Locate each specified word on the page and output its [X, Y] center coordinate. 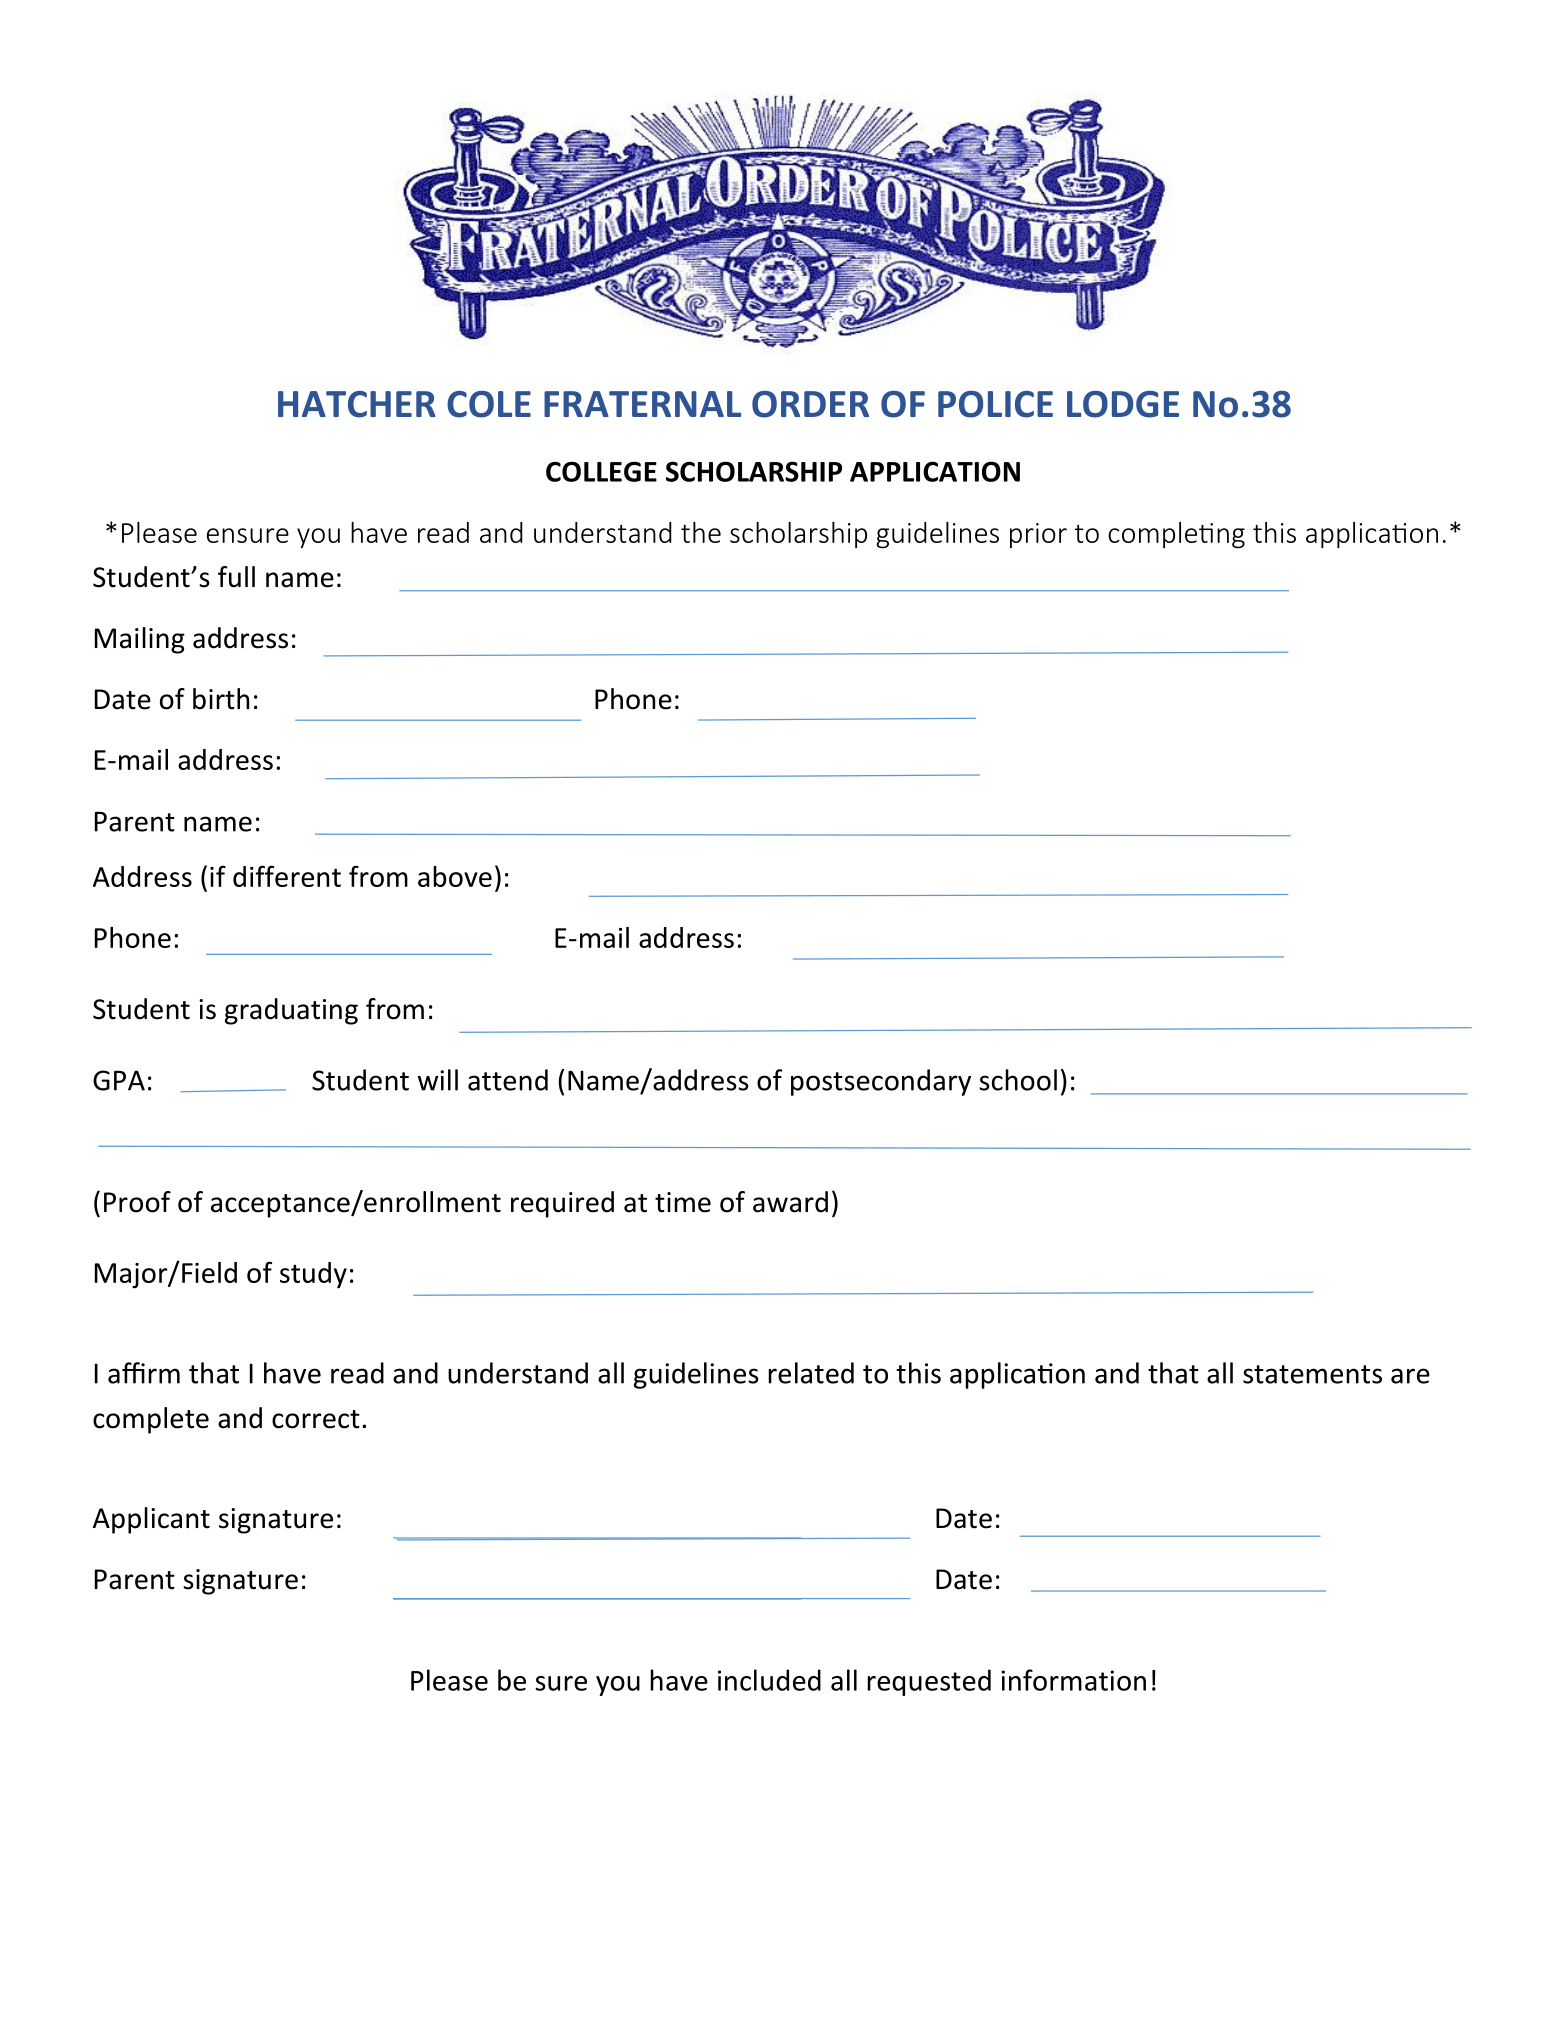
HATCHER [357, 404]
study [313, 1275]
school [1018, 1080]
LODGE [1123, 404]
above [455, 876]
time [683, 1202]
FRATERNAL [642, 404]
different [287, 876]
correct [316, 1419]
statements [1312, 1374]
